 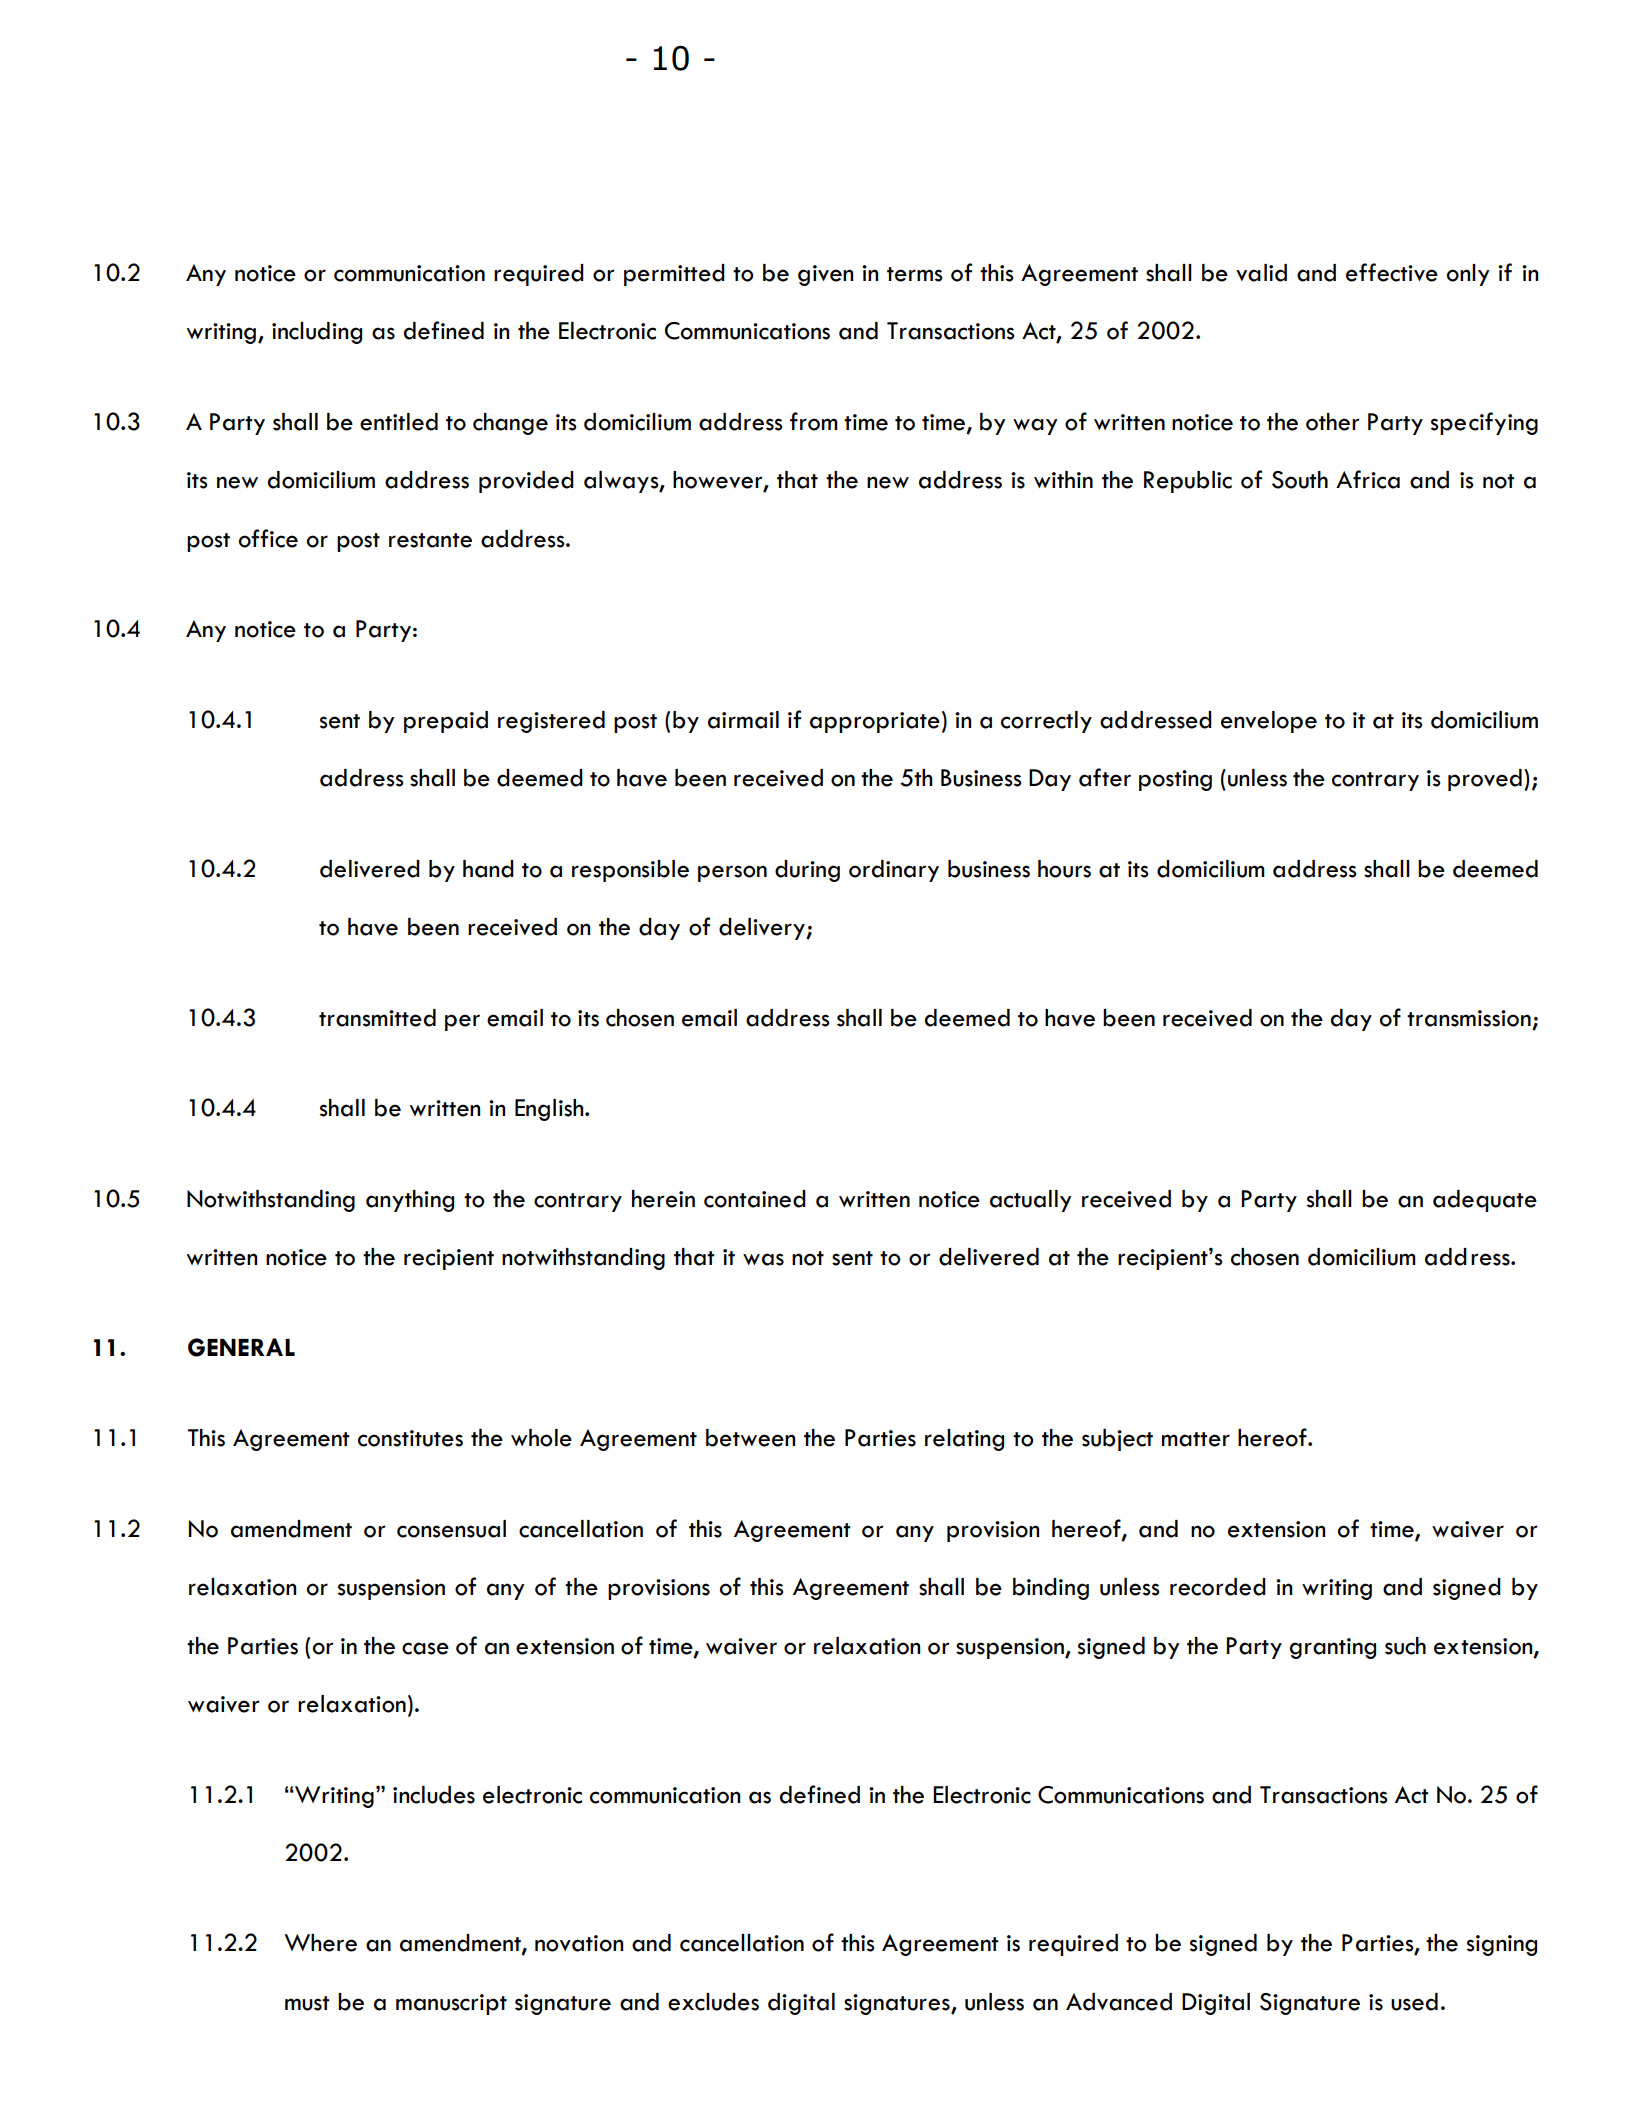 What do you see at coordinates (1332, 1648) in the page?
I see `granting` at bounding box center [1332, 1648].
